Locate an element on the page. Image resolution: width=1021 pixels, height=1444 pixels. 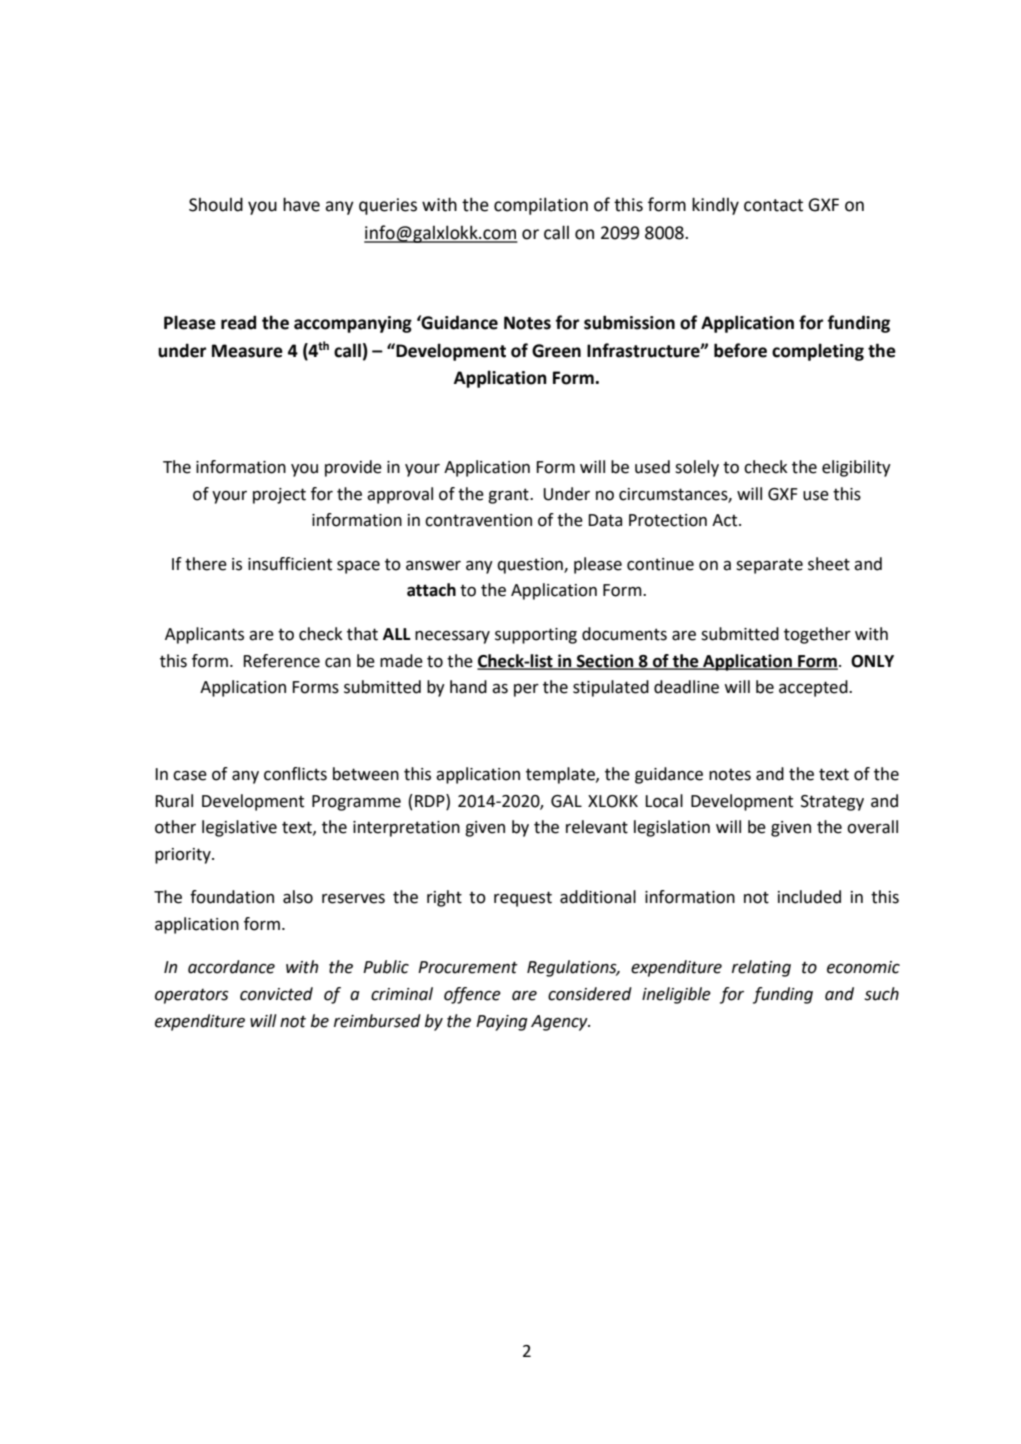
have is located at coordinates (301, 204).
